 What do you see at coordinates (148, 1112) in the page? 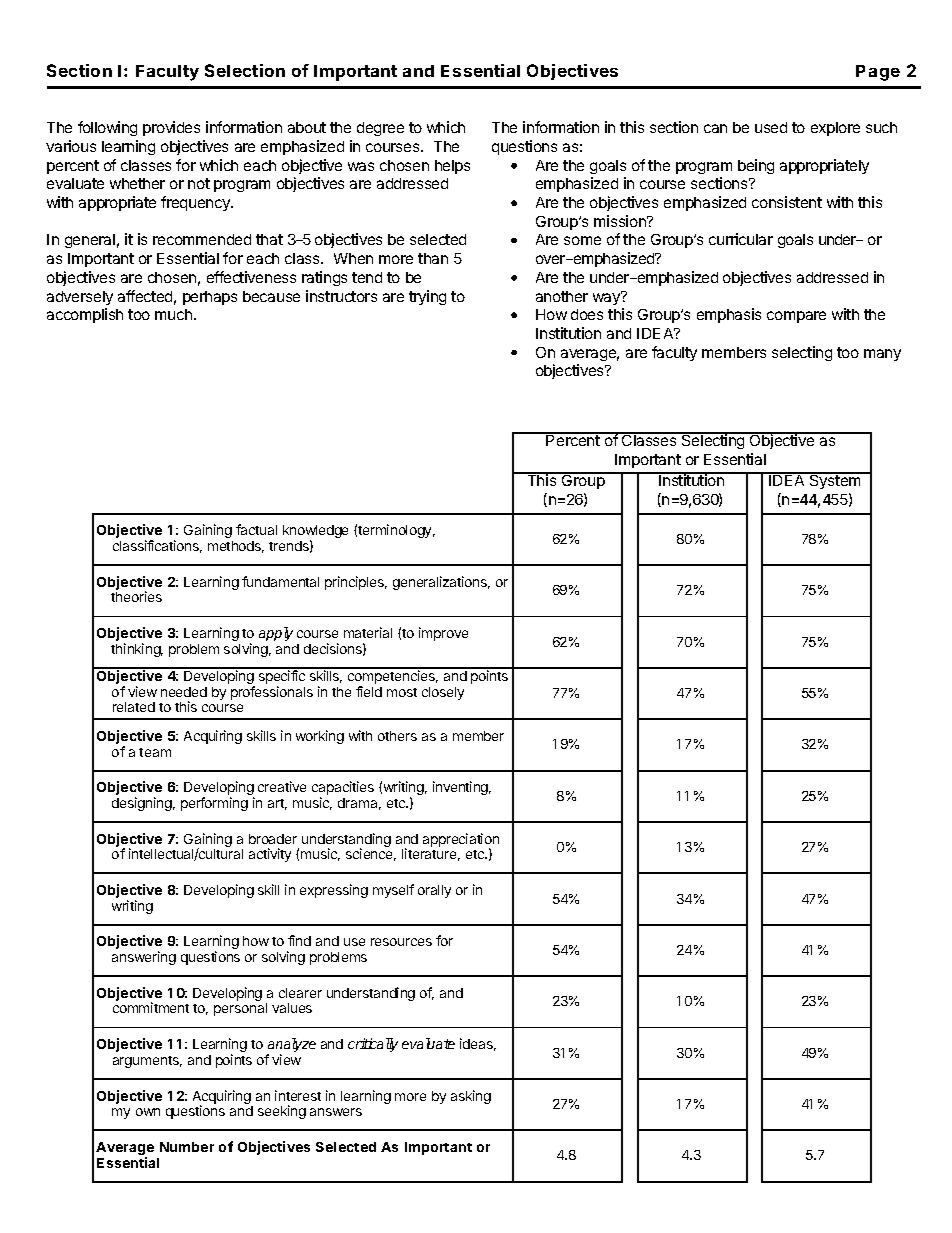
I see `own` at bounding box center [148, 1112].
